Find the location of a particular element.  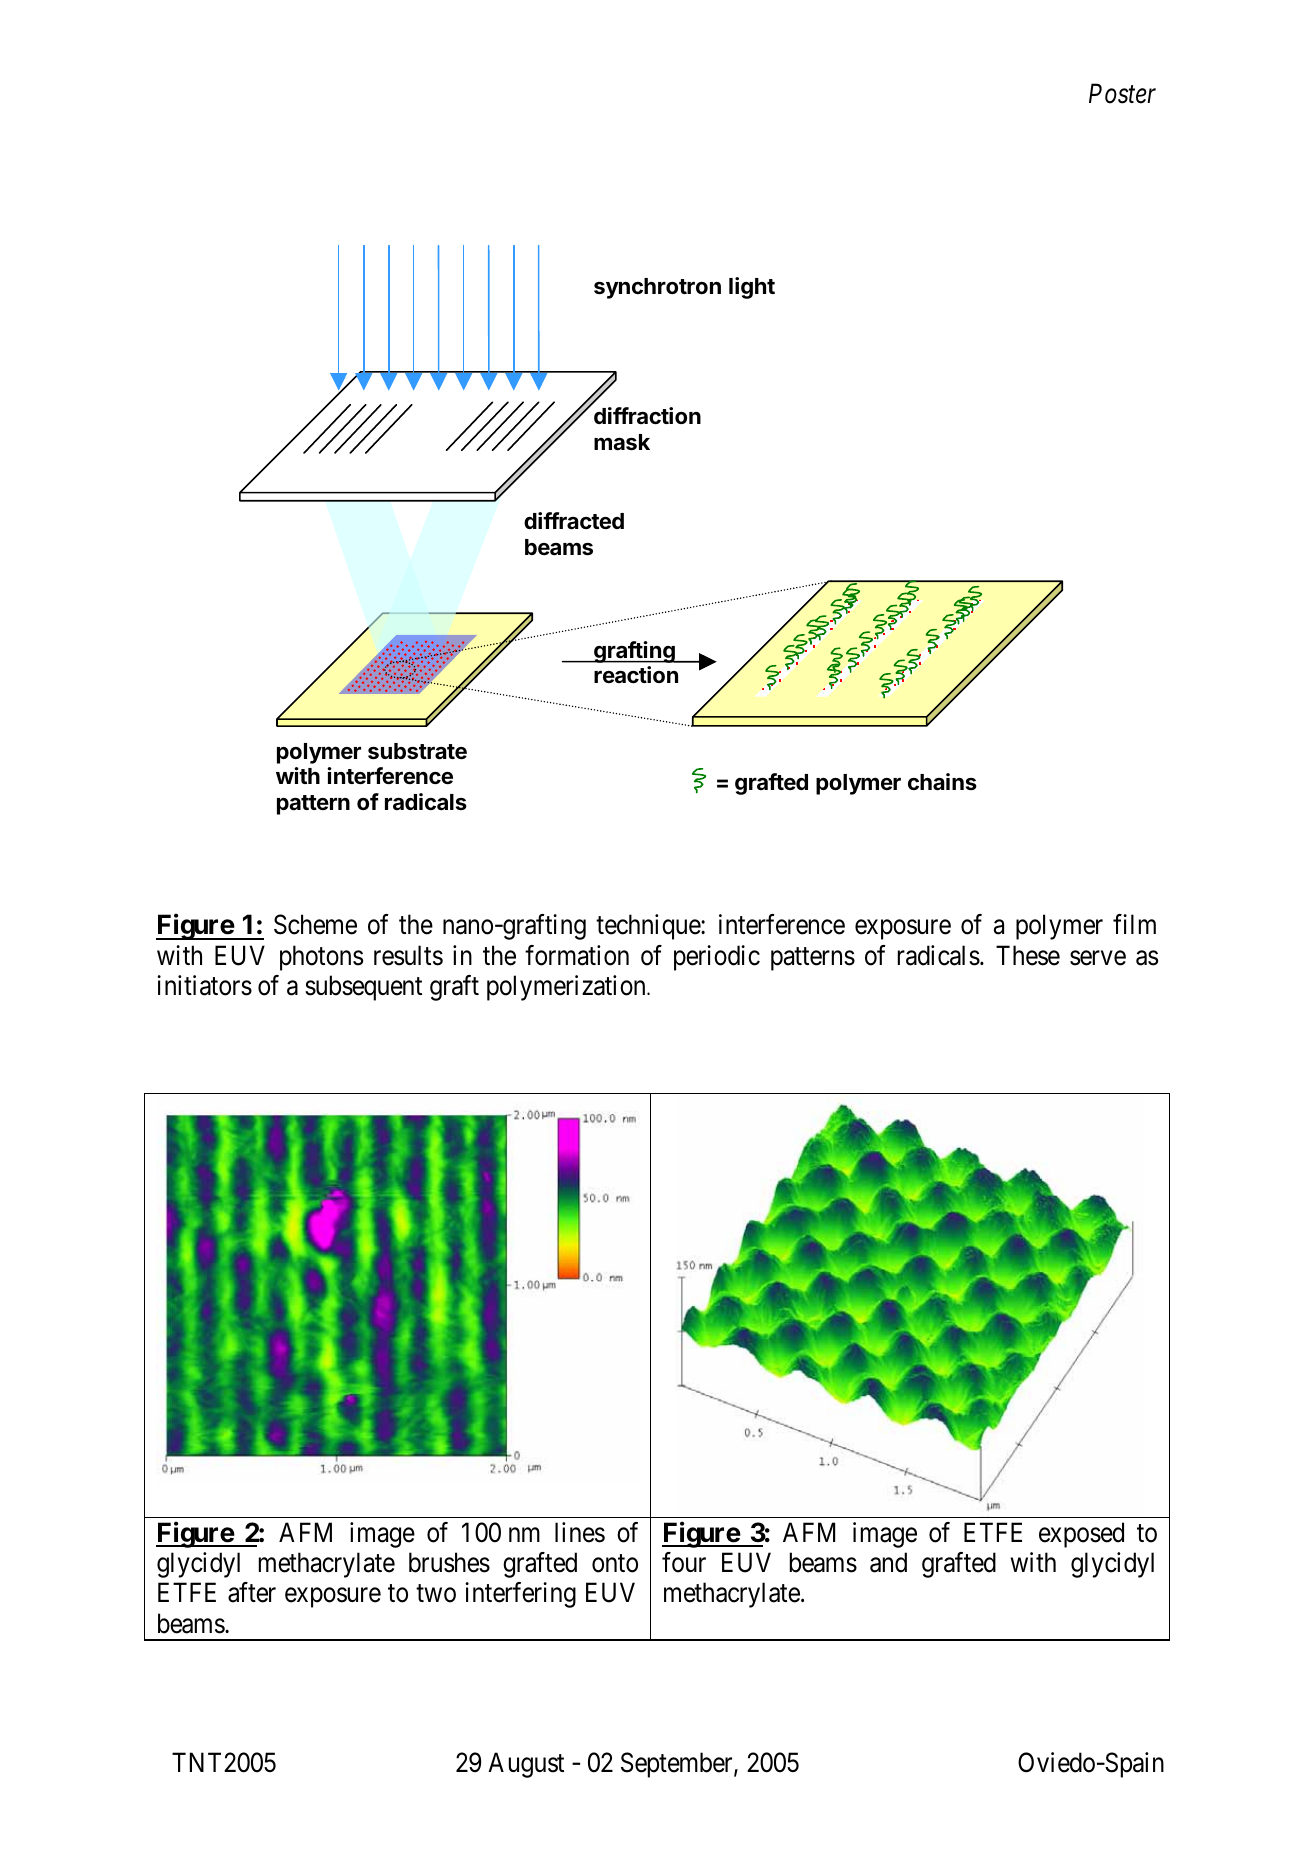

light is located at coordinates (752, 288).
